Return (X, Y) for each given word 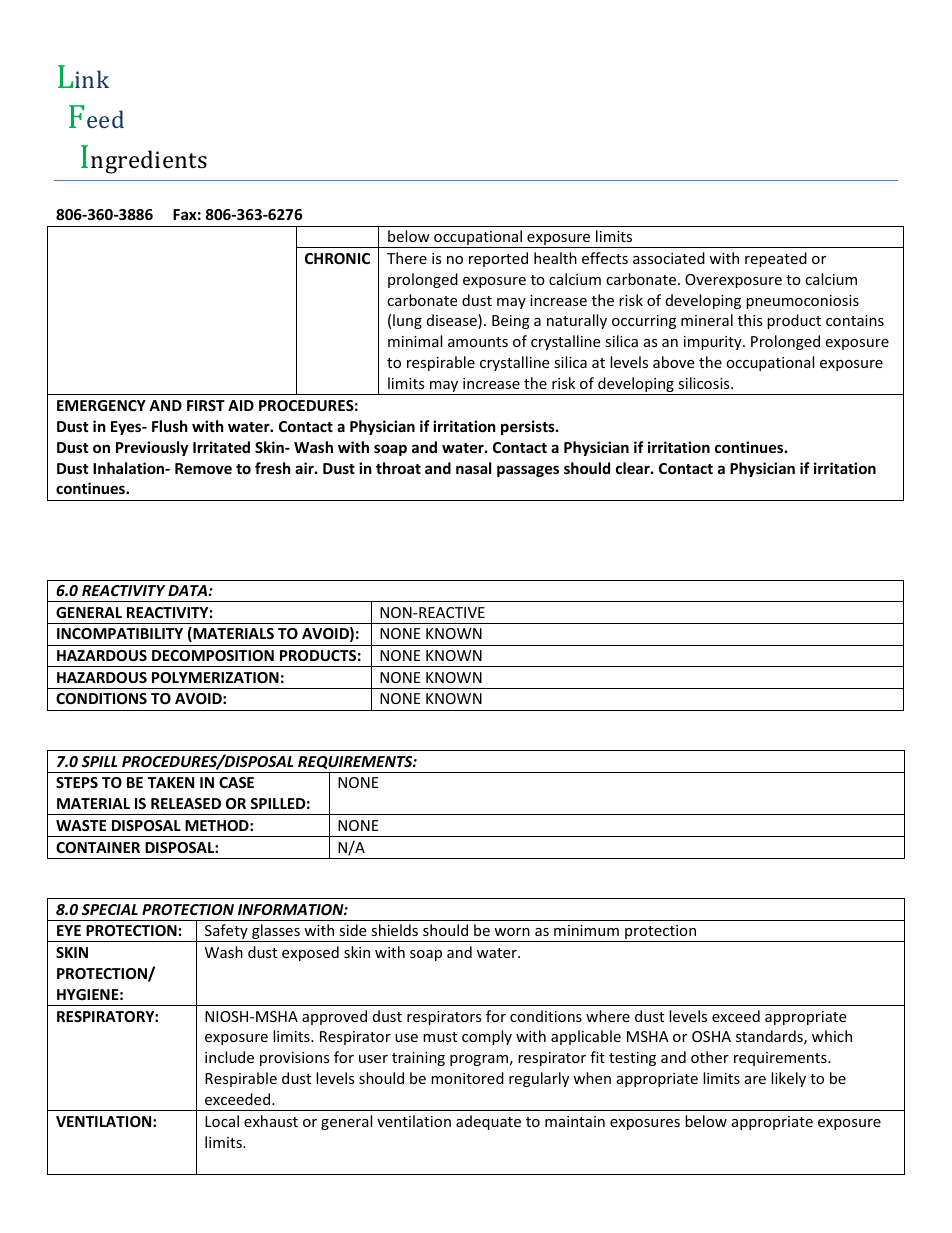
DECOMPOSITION (213, 655)
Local (222, 1121)
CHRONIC (337, 258)
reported (498, 259)
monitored (467, 1078)
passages (528, 471)
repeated (776, 259)
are (755, 1080)
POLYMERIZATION (215, 677)
